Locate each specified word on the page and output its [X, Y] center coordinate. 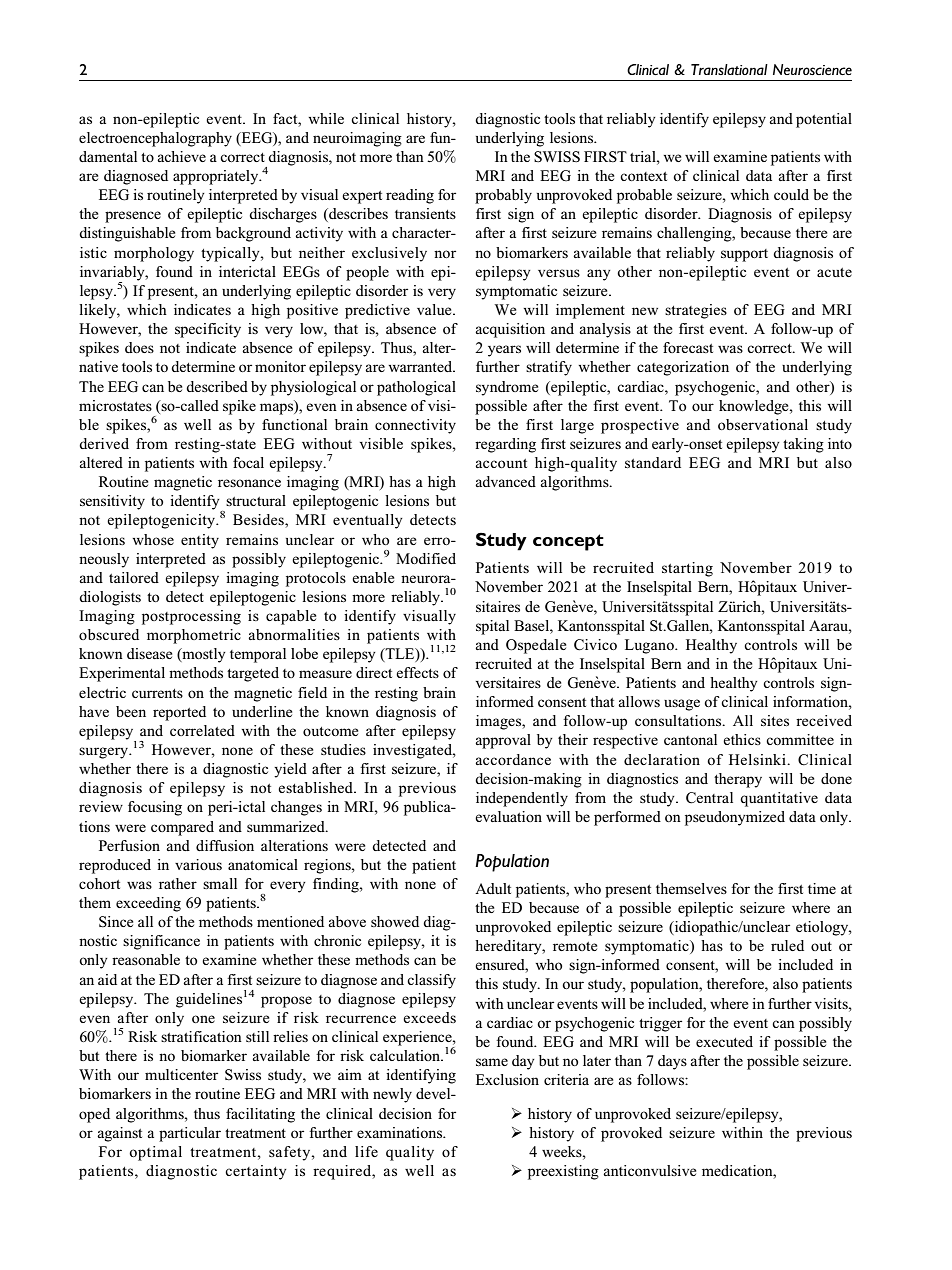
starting [687, 569]
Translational [729, 69]
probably [503, 196]
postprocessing [191, 617]
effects [417, 672]
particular [190, 1134]
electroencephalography [155, 139]
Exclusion [507, 1079]
